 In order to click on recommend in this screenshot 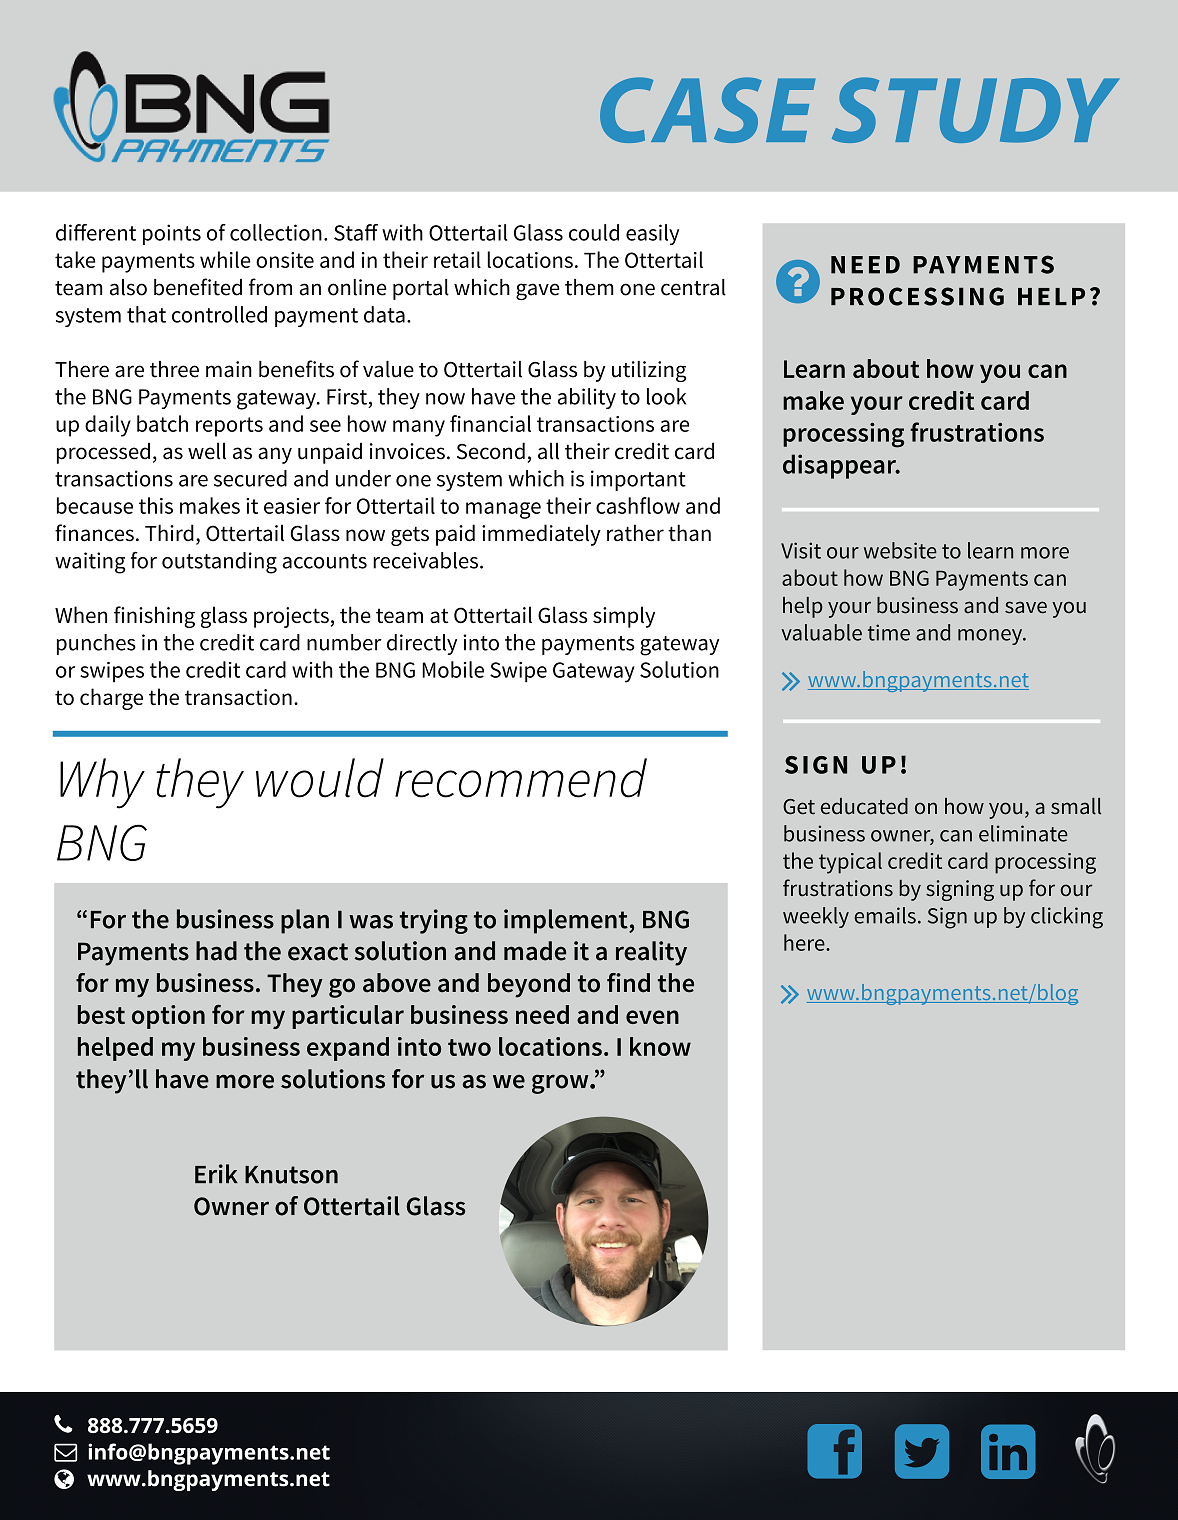, I will do `click(521, 778)`.
